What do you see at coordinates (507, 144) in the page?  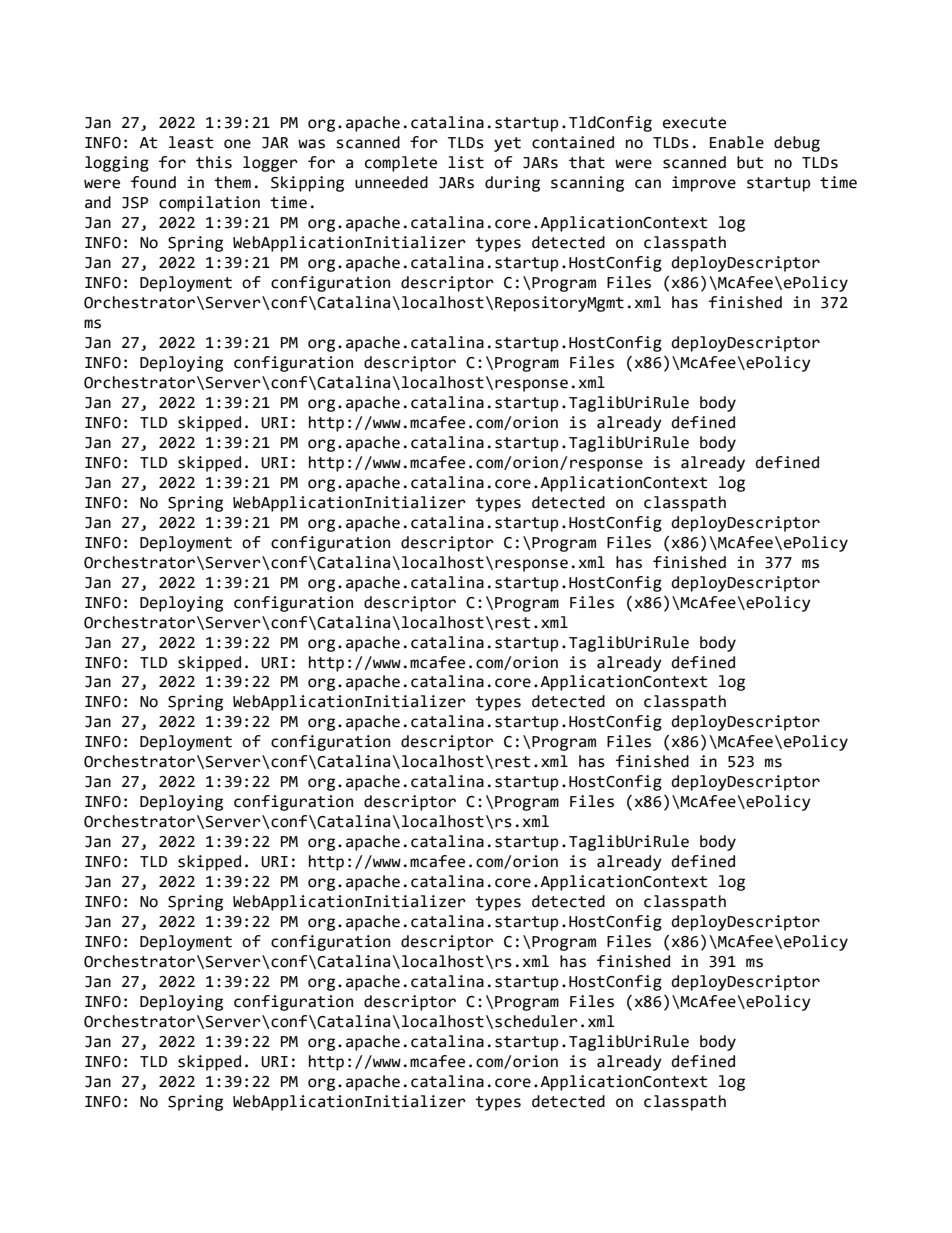 I see `yet` at bounding box center [507, 144].
